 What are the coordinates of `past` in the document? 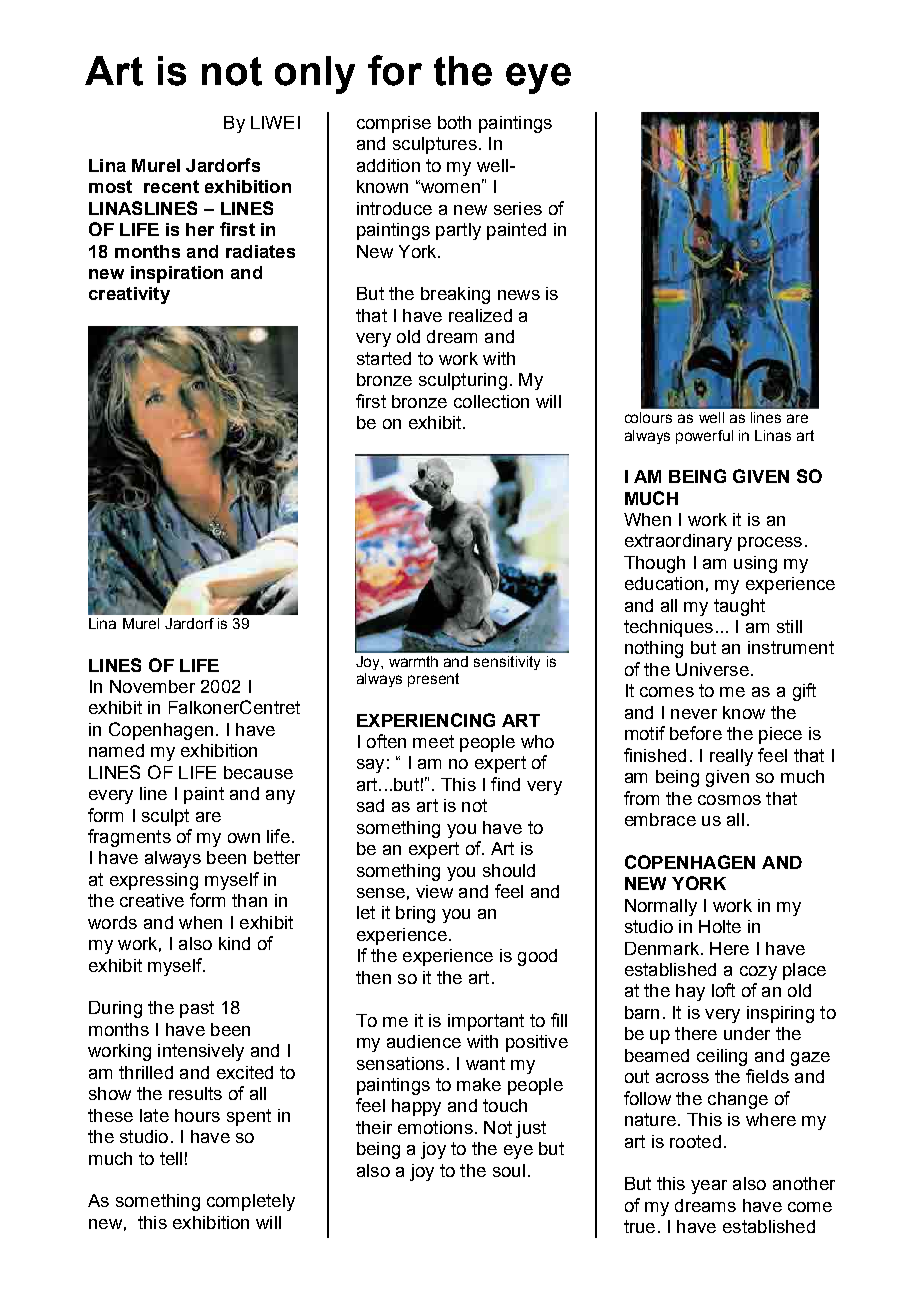 It's located at (197, 1009).
